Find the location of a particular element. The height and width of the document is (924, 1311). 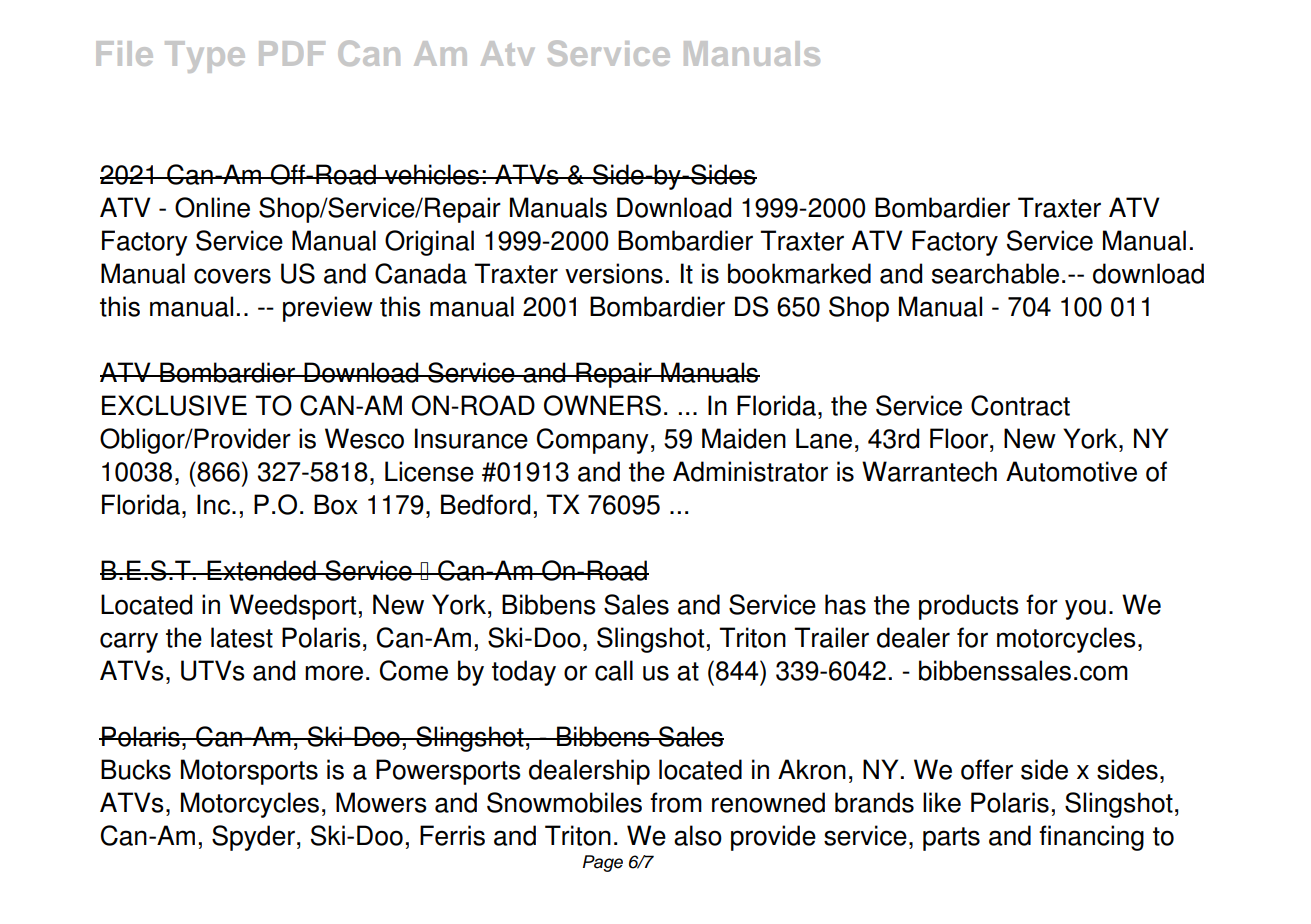

Type is located at coordinates (205, 57).
